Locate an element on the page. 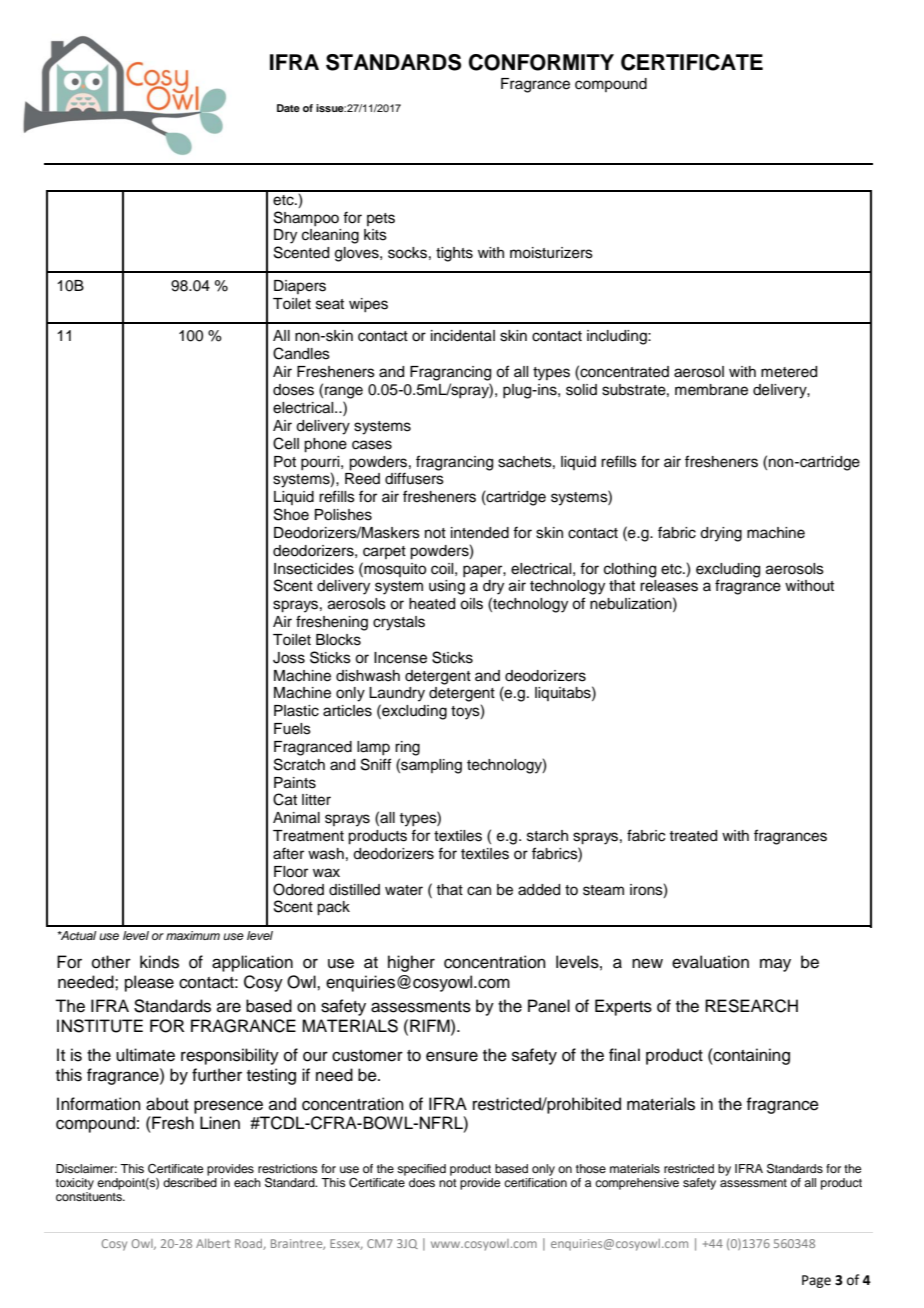 The height and width of the image is (1308, 924). Date is located at coordinates (288, 108).
